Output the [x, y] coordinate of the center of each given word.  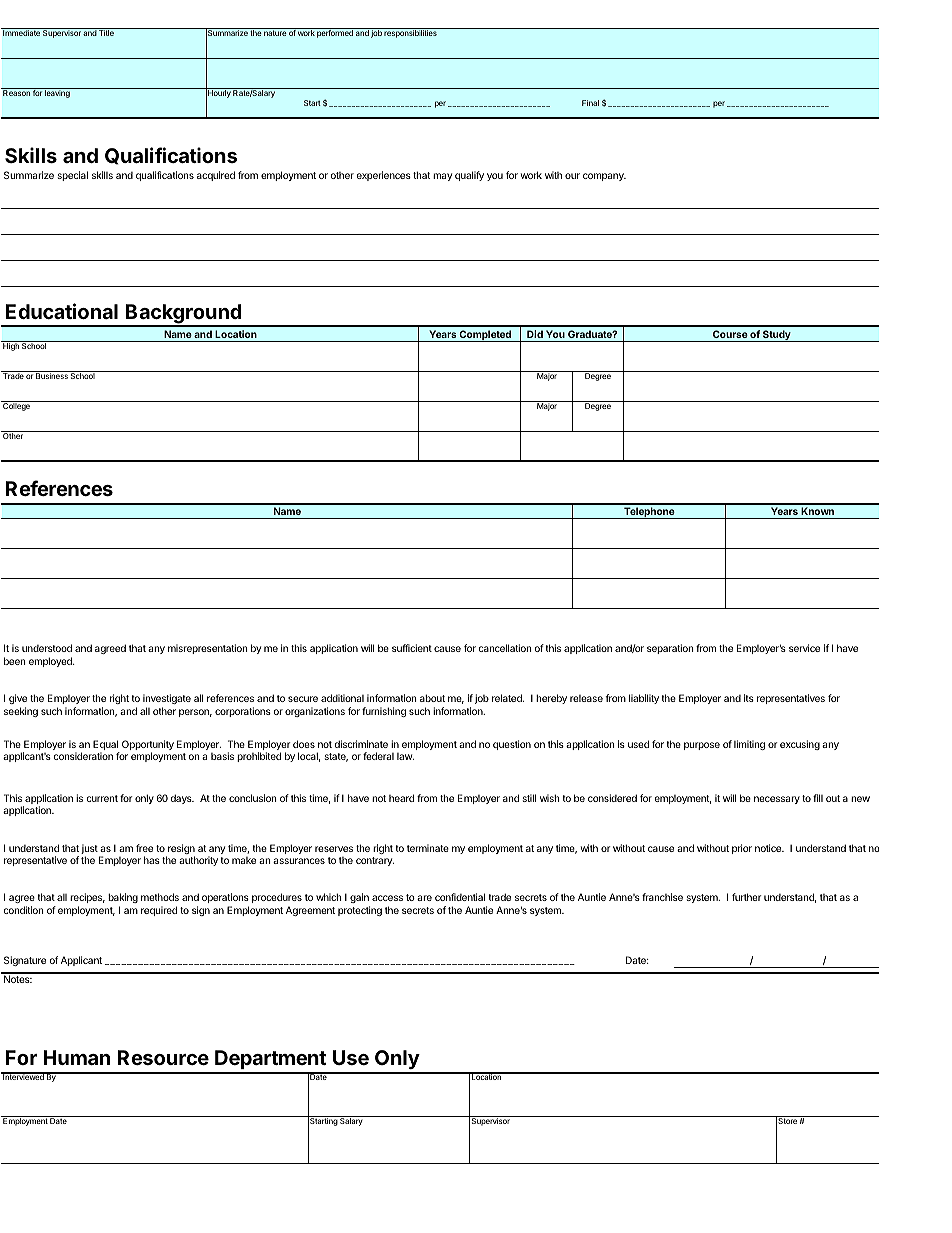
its [749, 698]
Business [52, 375]
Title [106, 32]
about [432, 698]
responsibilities [411, 33]
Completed [485, 336]
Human [77, 1057]
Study [777, 336]
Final [590, 103]
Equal [106, 746]
